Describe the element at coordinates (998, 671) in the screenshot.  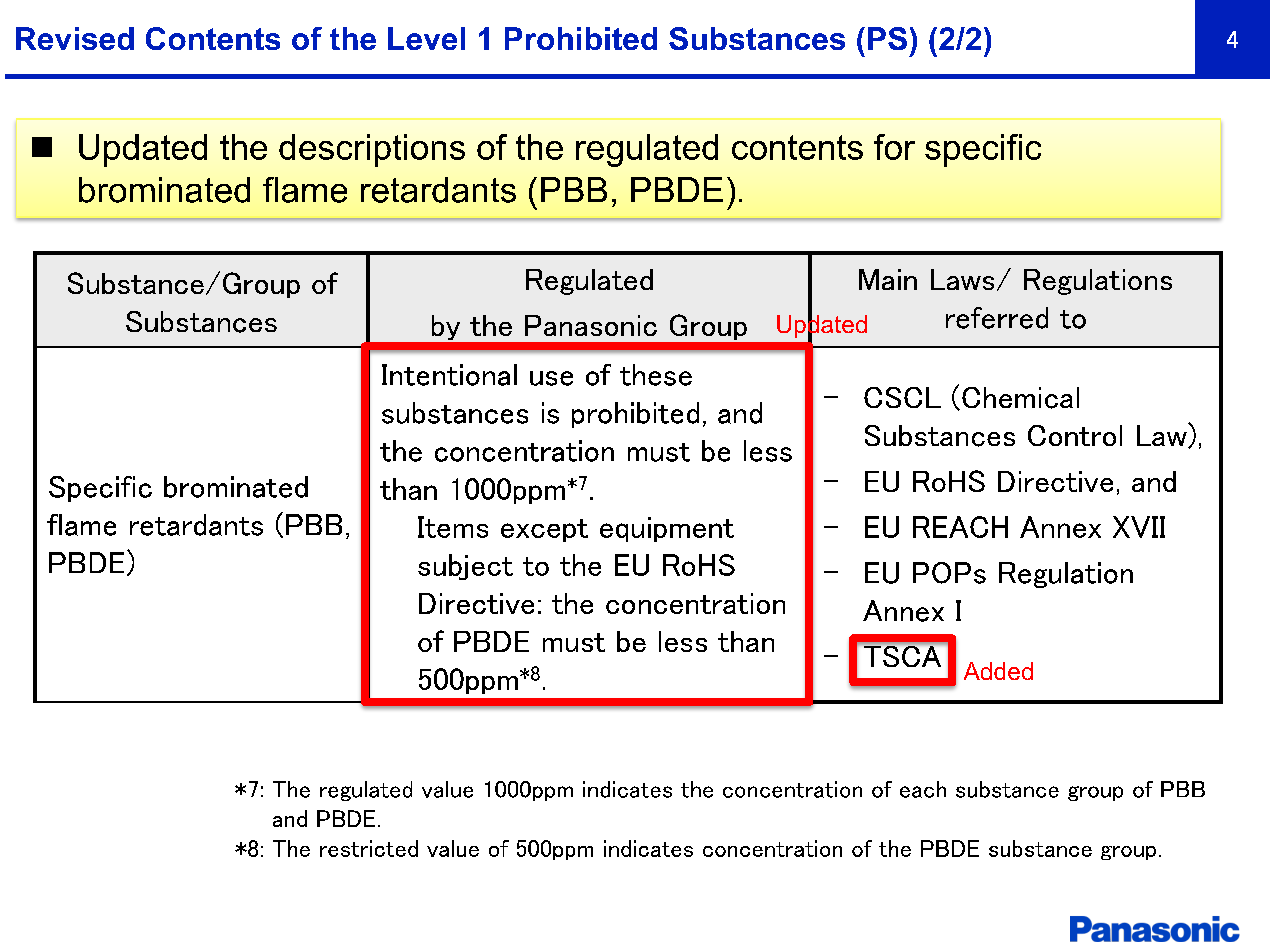
I see `Added` at that location.
